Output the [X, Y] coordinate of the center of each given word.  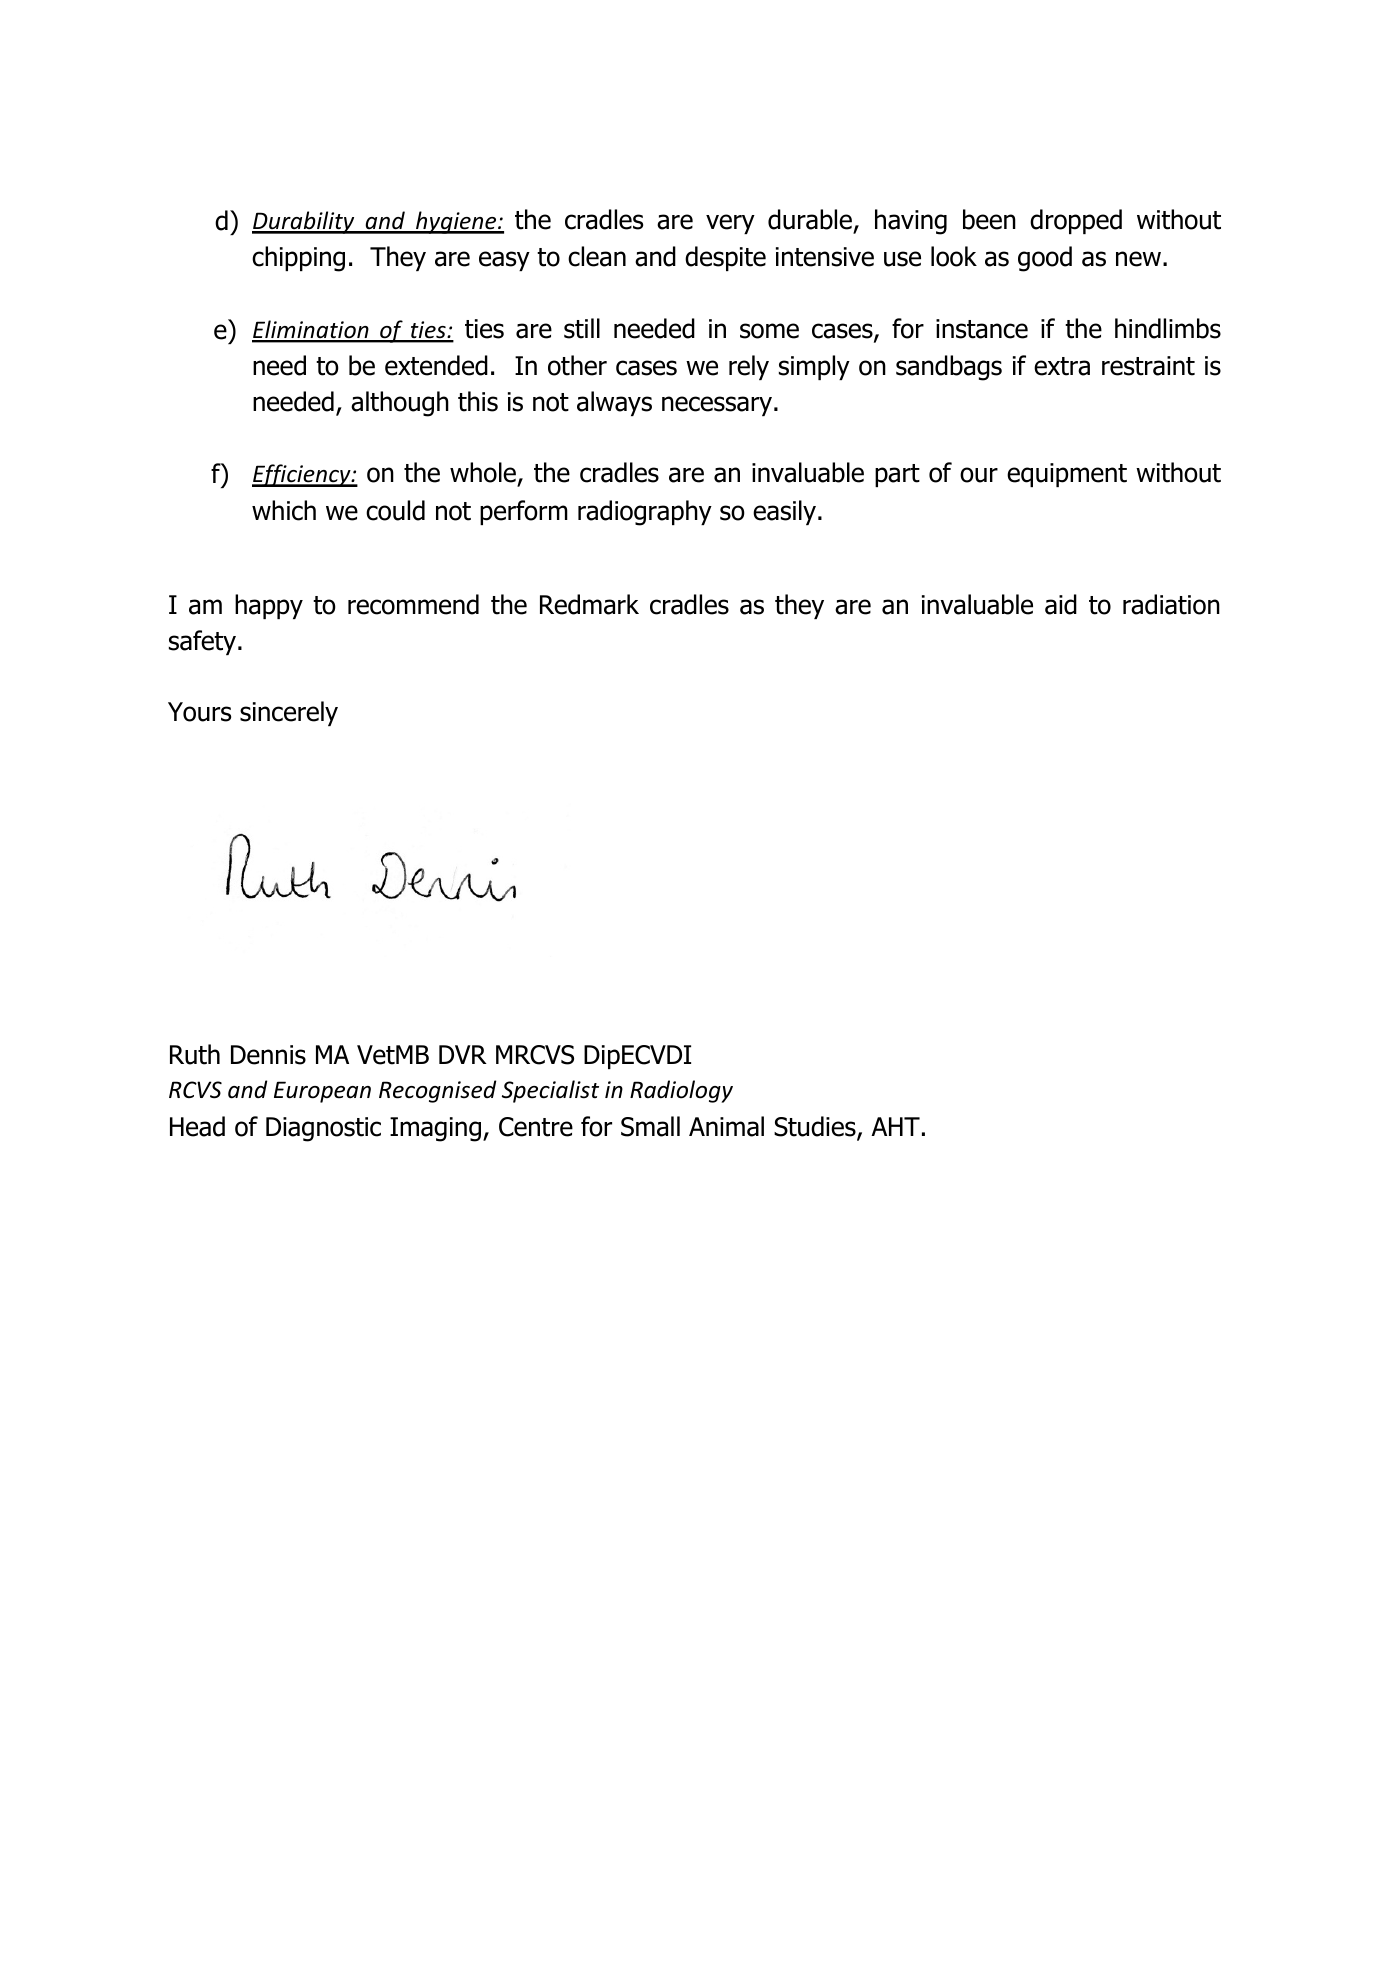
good [1045, 259]
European [322, 1092]
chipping [298, 259]
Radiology [681, 1091]
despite [725, 258]
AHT [895, 1126]
